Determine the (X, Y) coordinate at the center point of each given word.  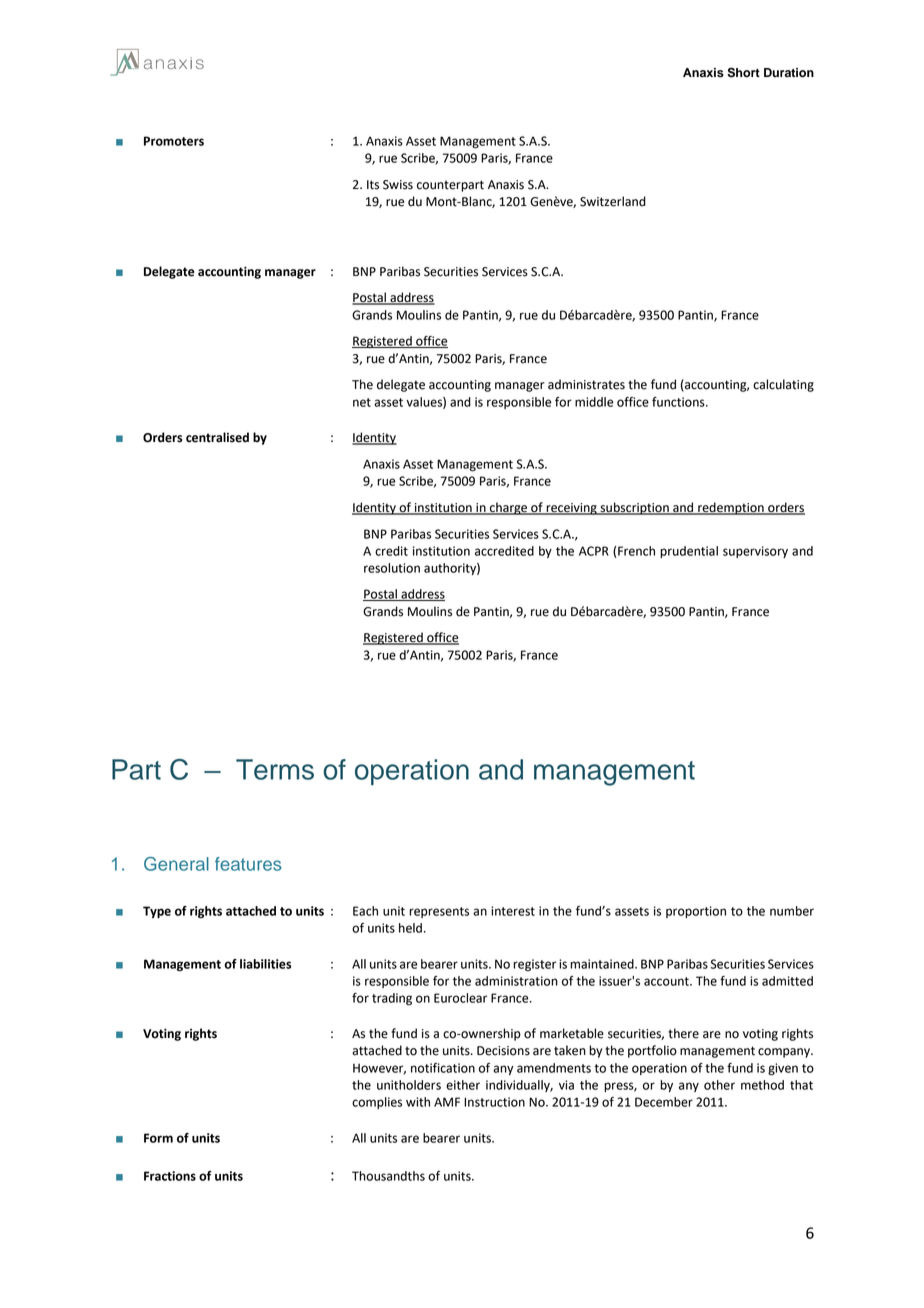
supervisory (755, 552)
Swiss (398, 185)
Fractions (170, 1176)
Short (743, 72)
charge (509, 508)
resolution (392, 568)
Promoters (174, 141)
